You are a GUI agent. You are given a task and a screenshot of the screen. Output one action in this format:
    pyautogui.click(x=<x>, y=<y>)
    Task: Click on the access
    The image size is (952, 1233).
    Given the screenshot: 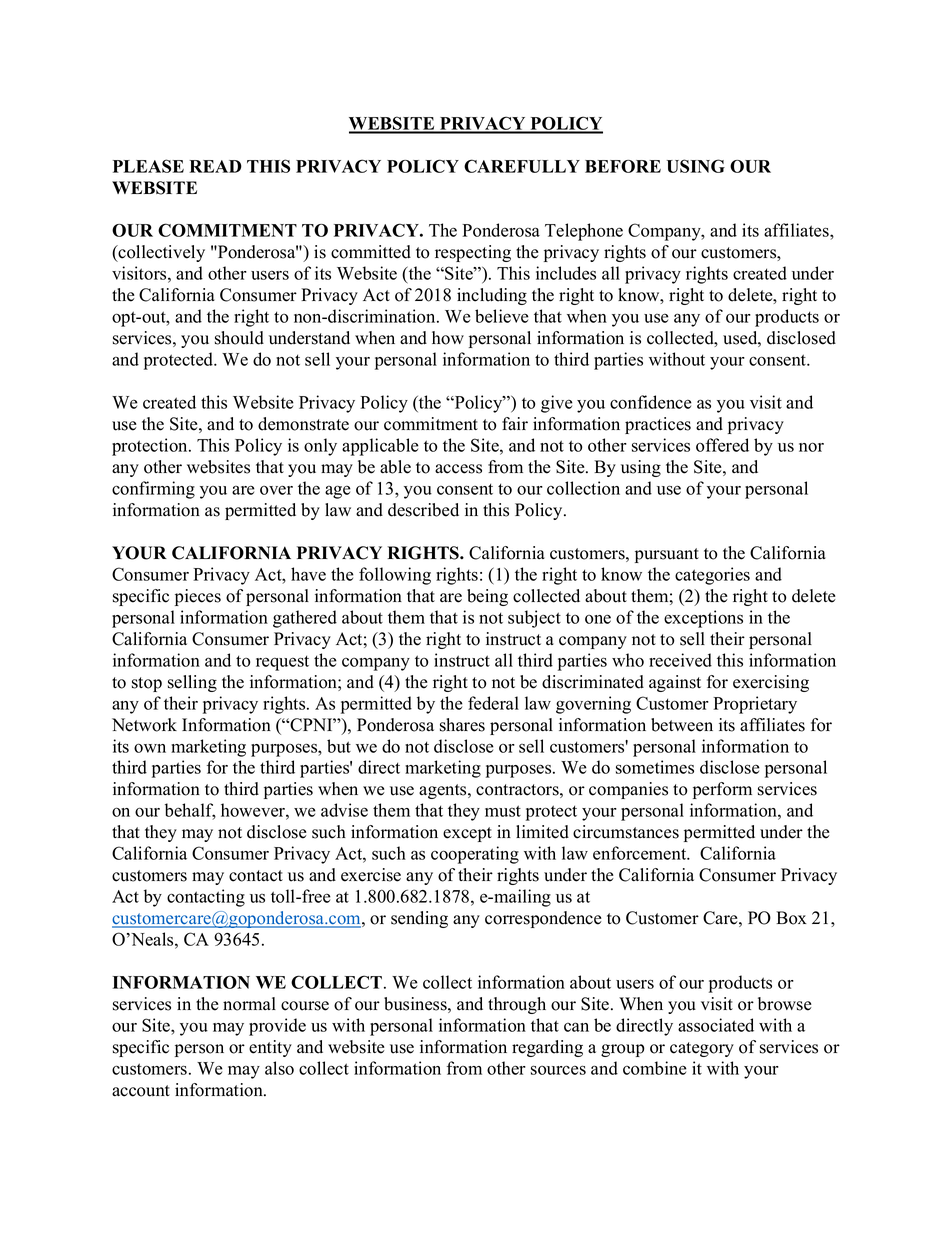 What is the action you would take?
    pyautogui.click(x=458, y=469)
